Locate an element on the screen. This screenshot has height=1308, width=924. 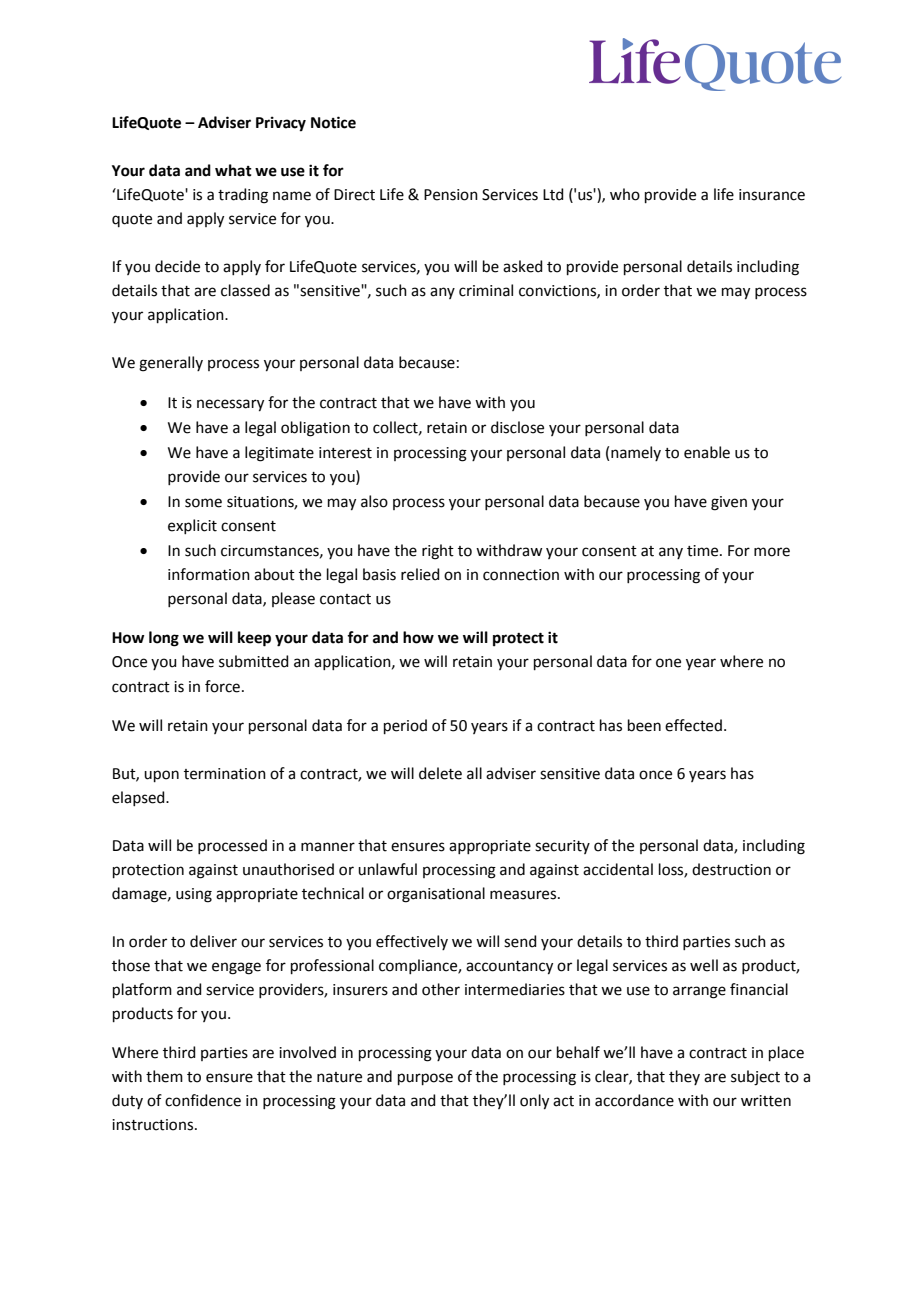
long is located at coordinates (164, 639).
